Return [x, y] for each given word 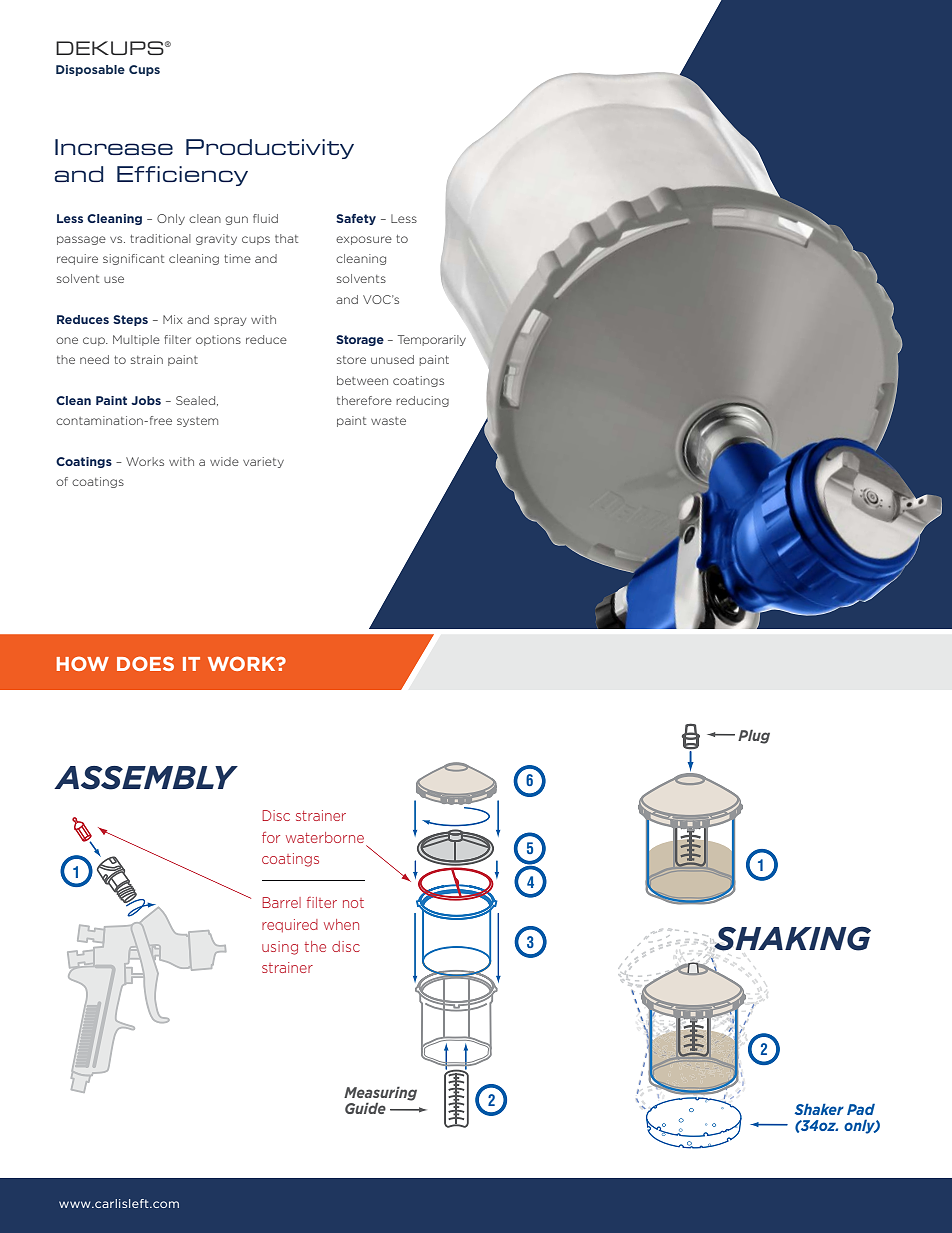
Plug [754, 737]
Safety [356, 219]
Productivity [270, 149]
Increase [114, 147]
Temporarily [432, 340]
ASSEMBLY [146, 778]
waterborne [325, 837]
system [197, 422]
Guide [365, 1108]
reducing [422, 401]
